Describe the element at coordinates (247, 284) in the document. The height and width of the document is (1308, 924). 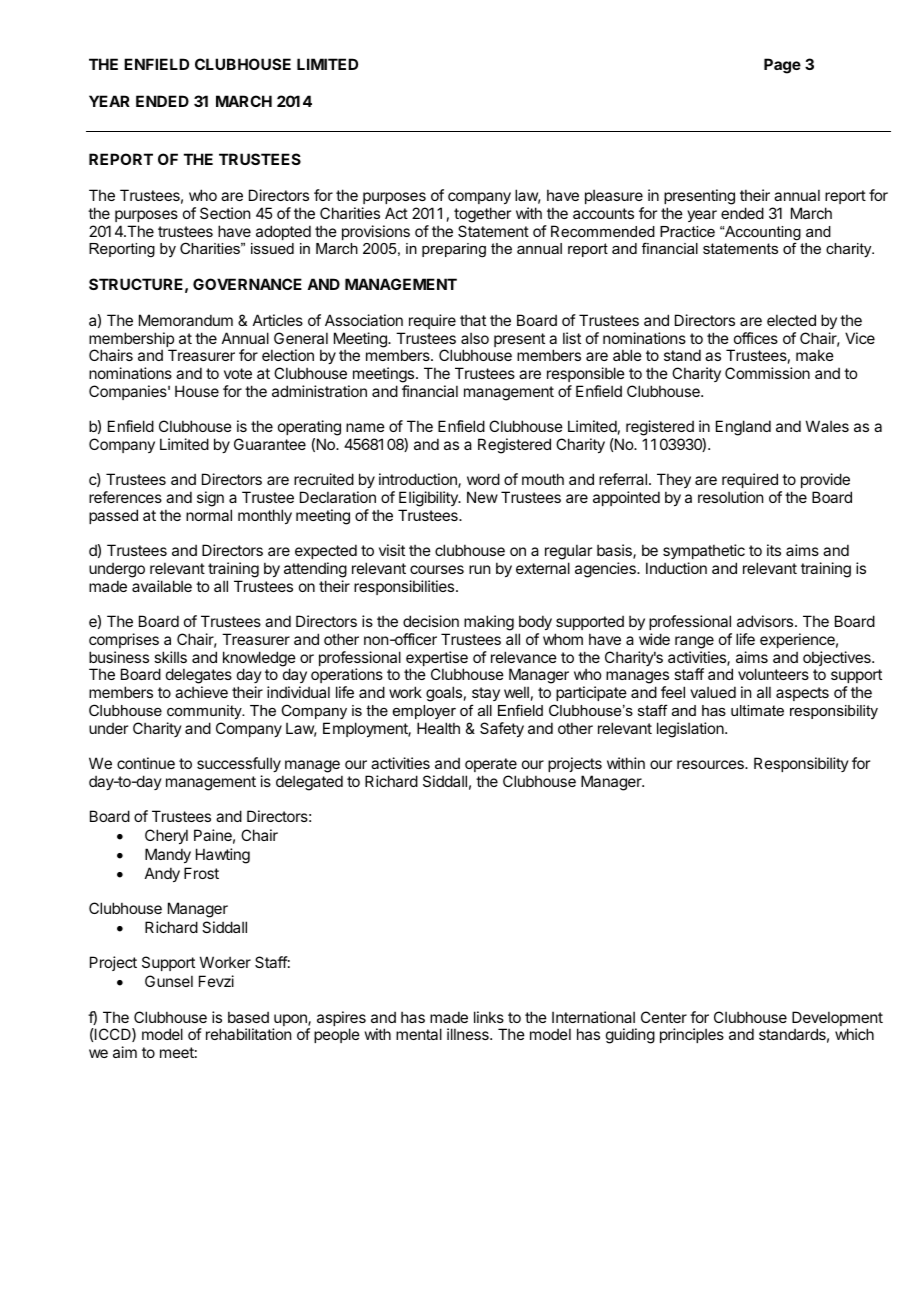
I see `GOVERNANCE` at that location.
